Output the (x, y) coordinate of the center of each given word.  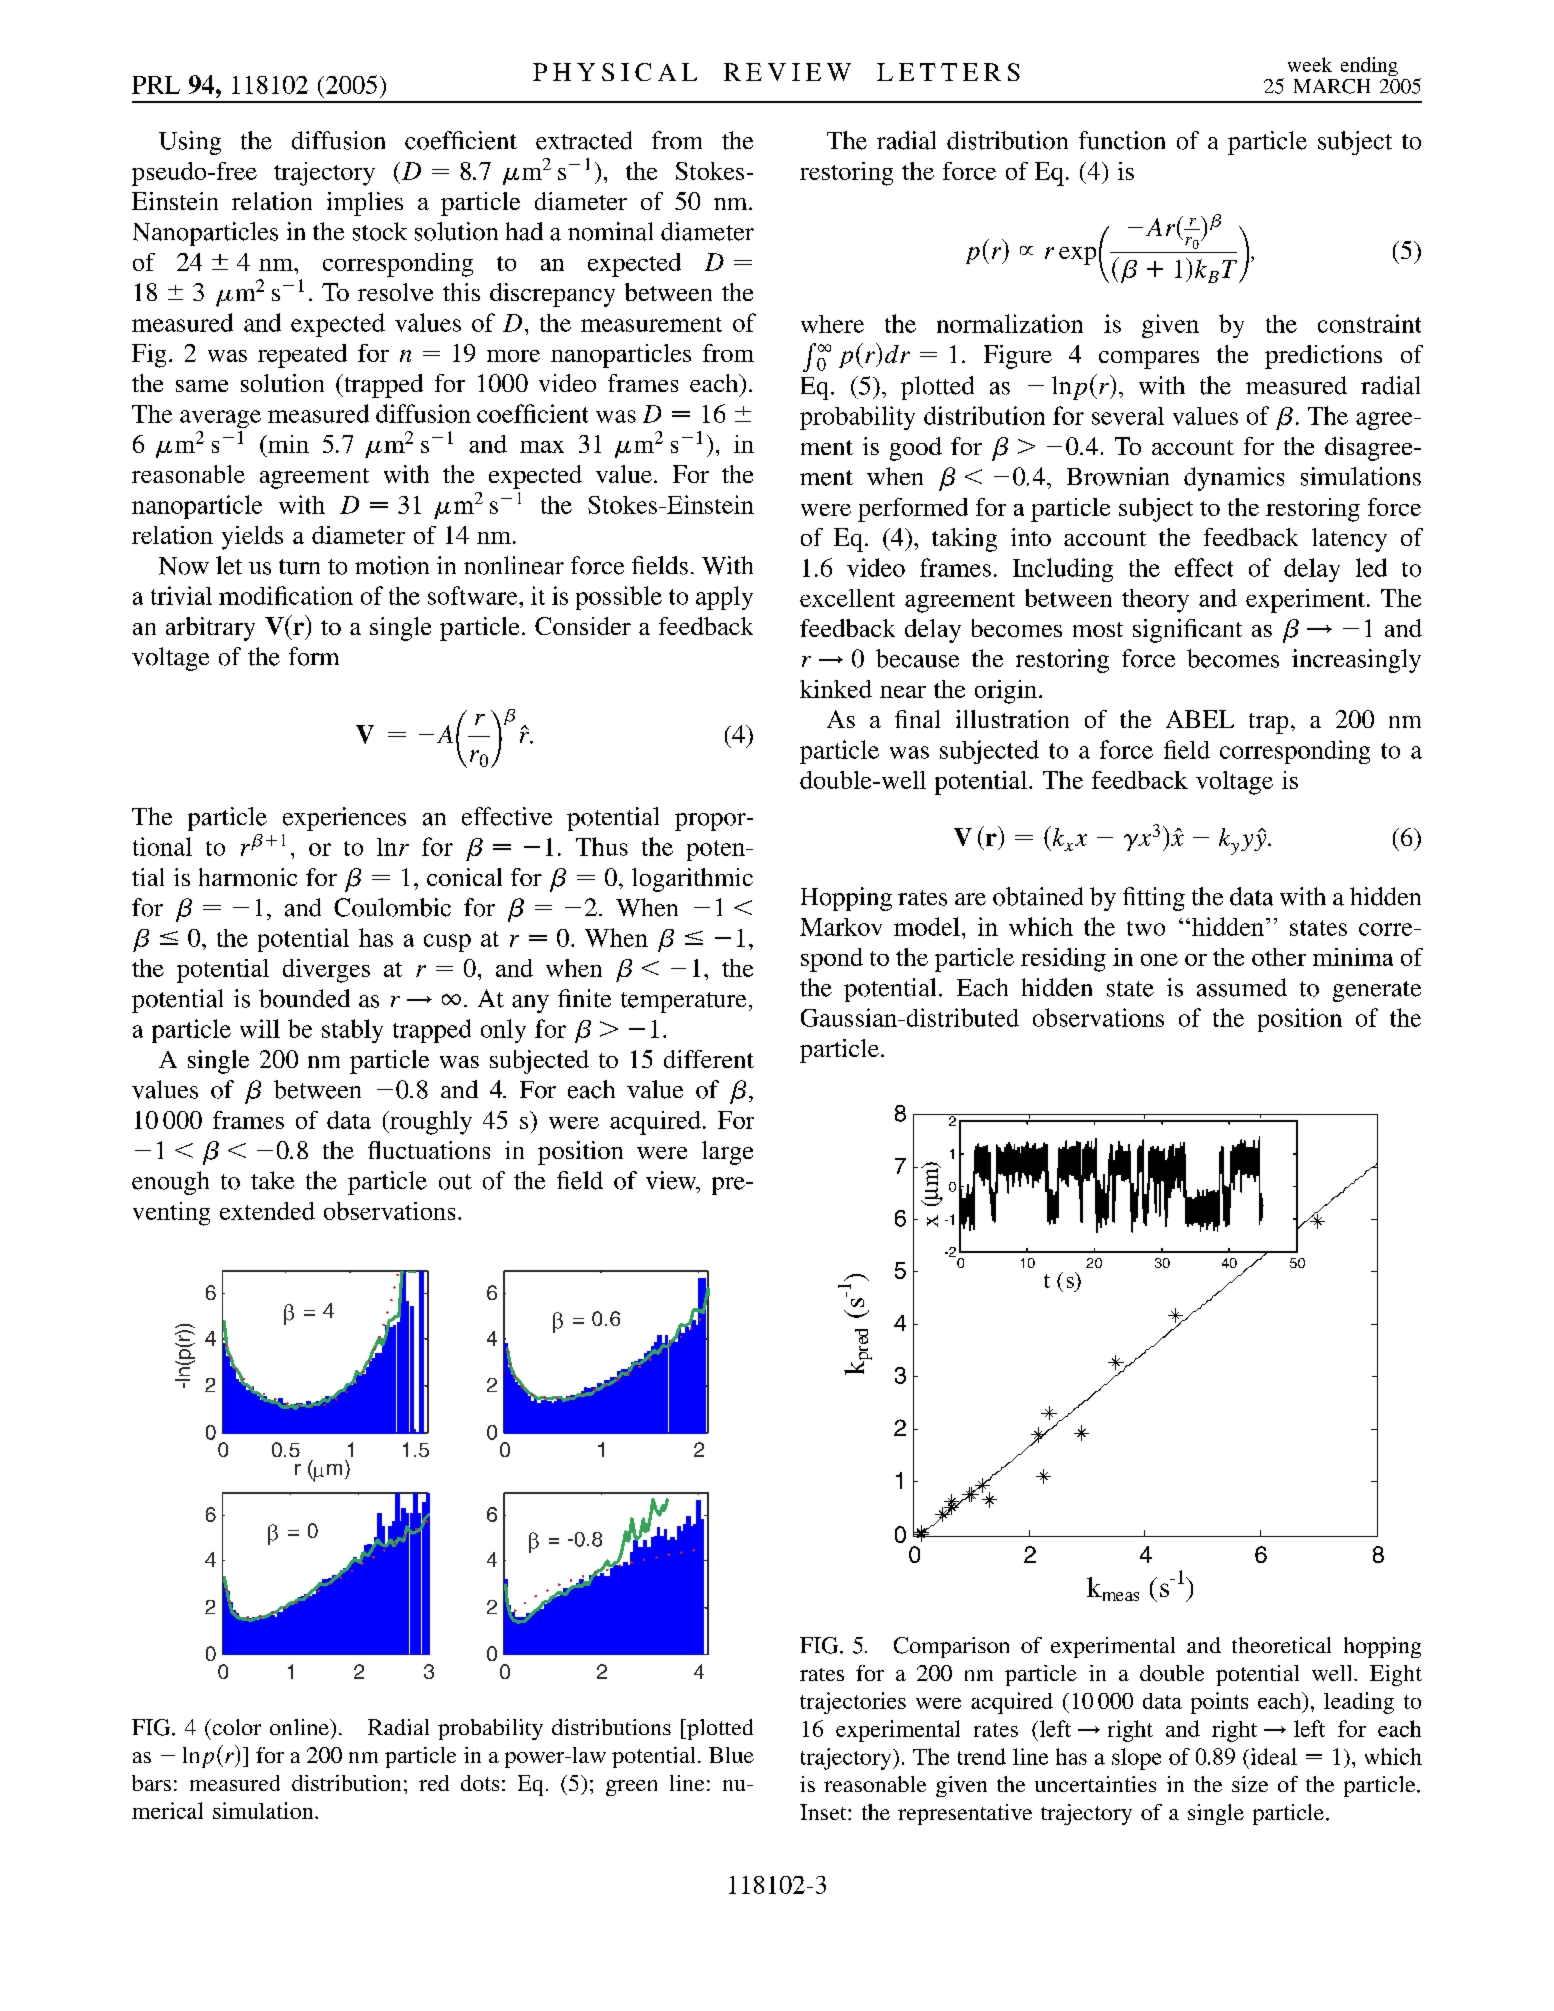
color (235, 1727)
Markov (841, 927)
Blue (731, 1755)
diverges (326, 971)
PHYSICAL (615, 72)
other (1279, 957)
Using (190, 143)
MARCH (1332, 86)
